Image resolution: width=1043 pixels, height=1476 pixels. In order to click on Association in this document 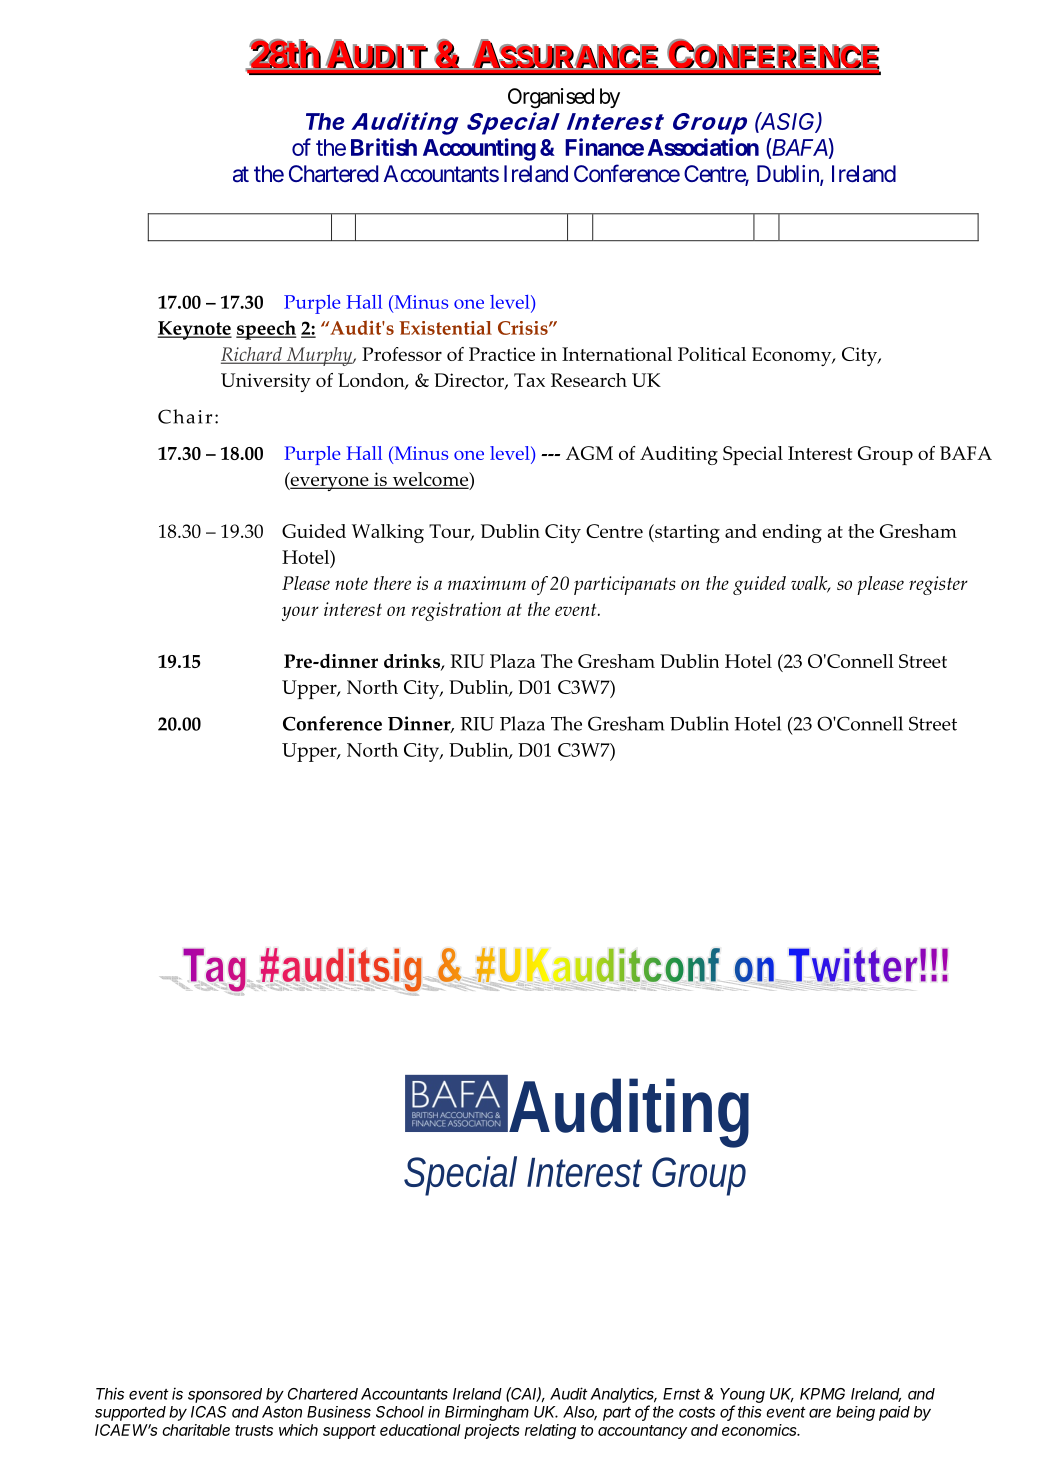, I will do `click(703, 147)`.
